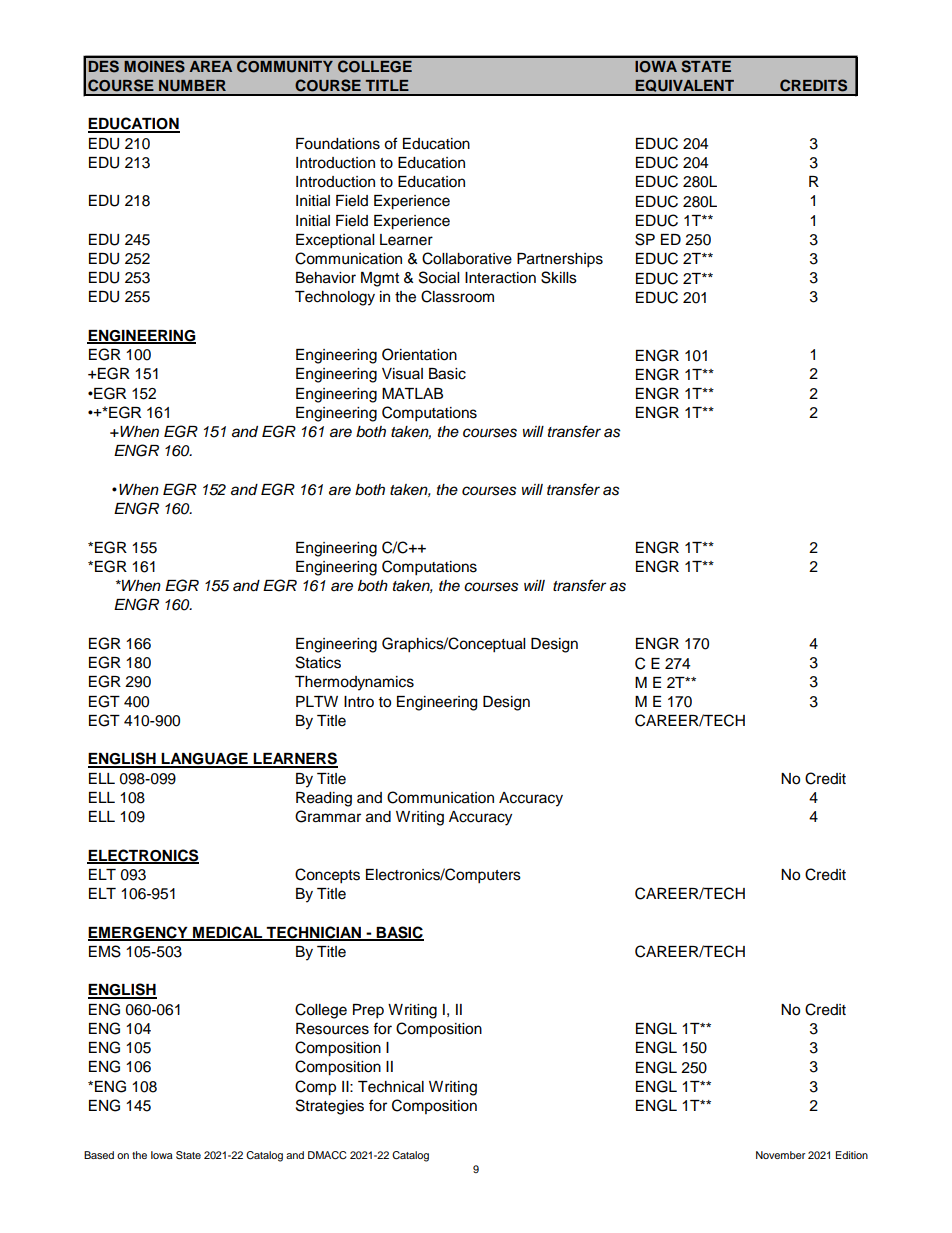 This document has height=1233, width=952. I want to click on Collaborative, so click(467, 258).
